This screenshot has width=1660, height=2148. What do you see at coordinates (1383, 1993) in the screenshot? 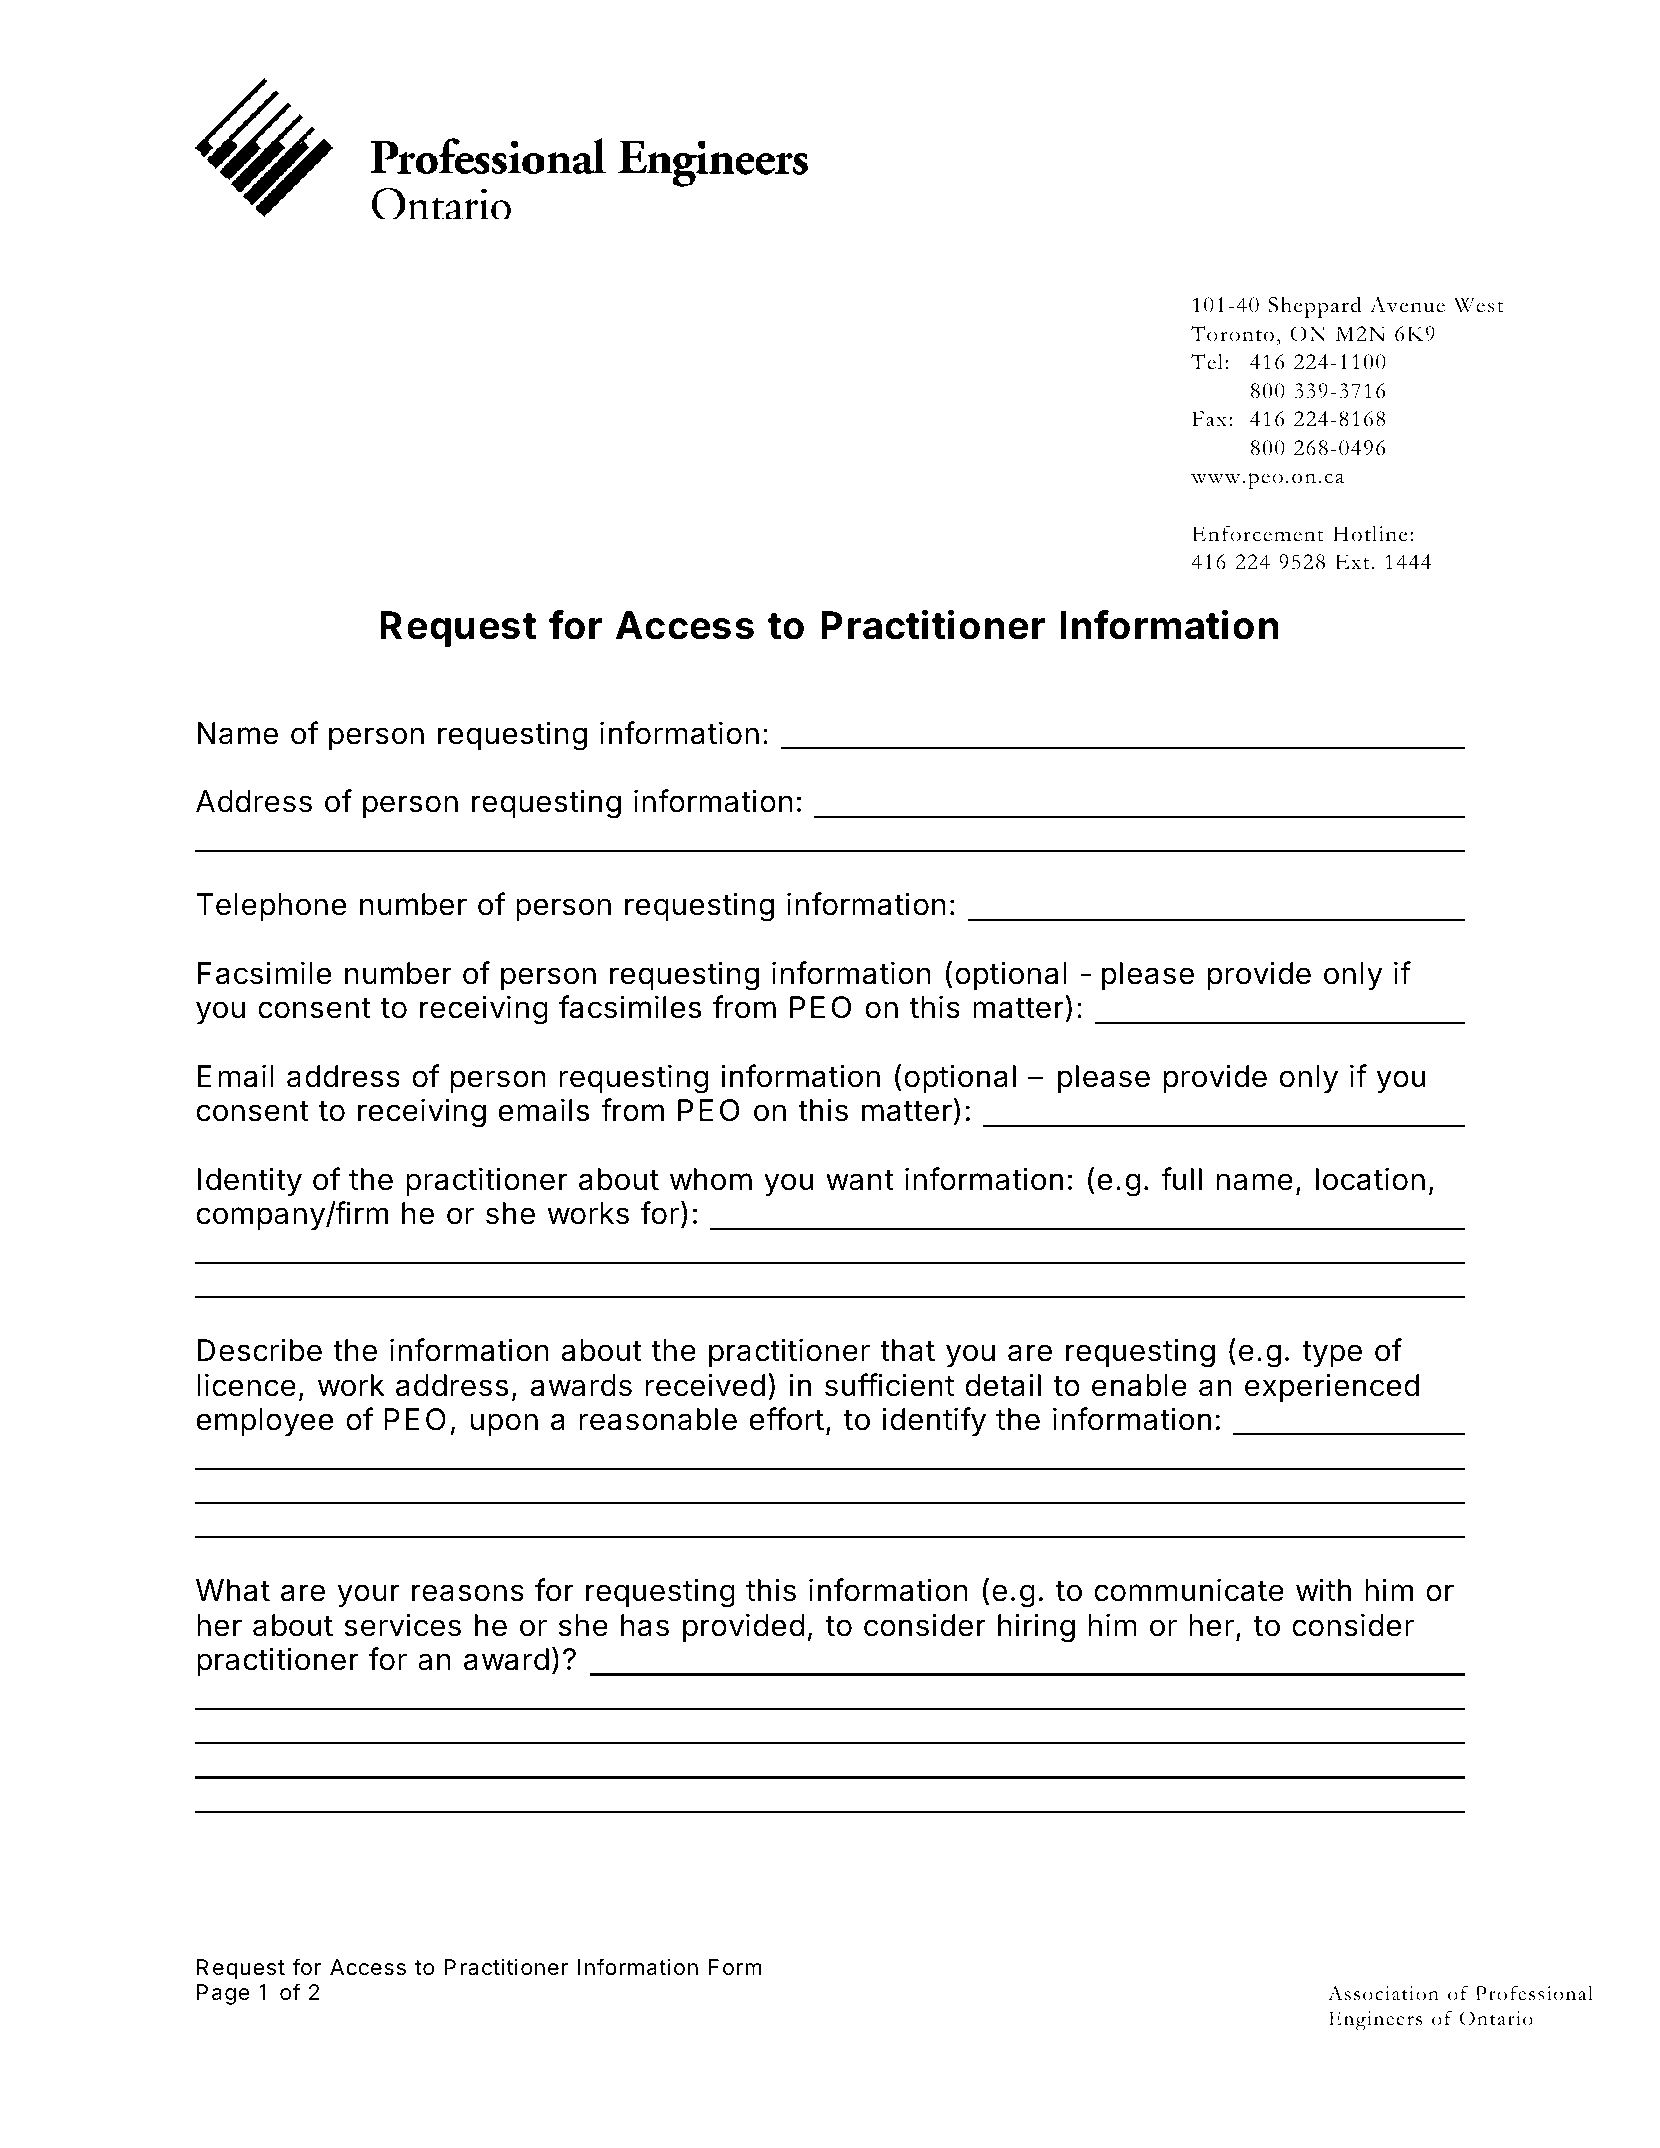
I see `Association` at bounding box center [1383, 1993].
